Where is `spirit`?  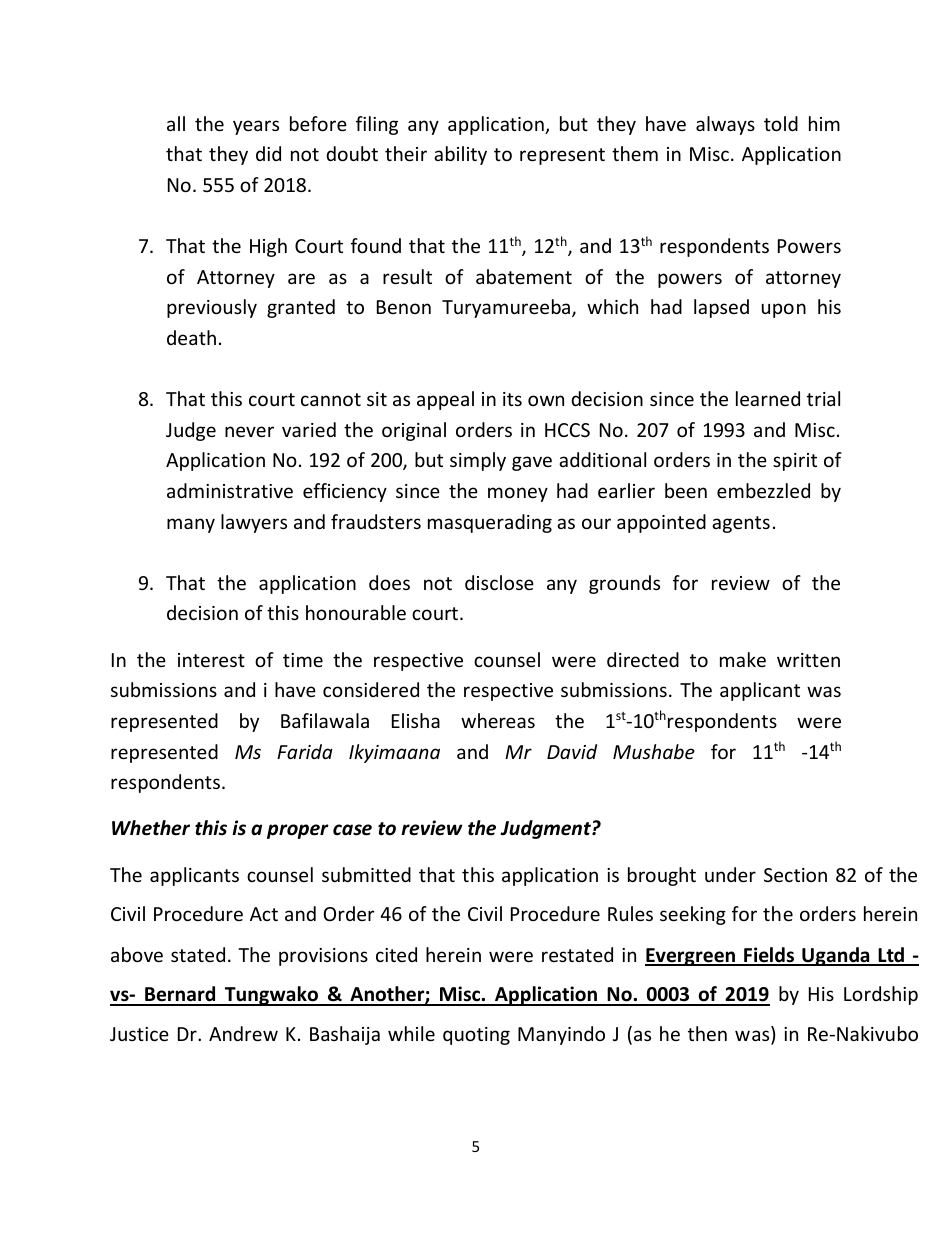
spirit is located at coordinates (795, 462).
